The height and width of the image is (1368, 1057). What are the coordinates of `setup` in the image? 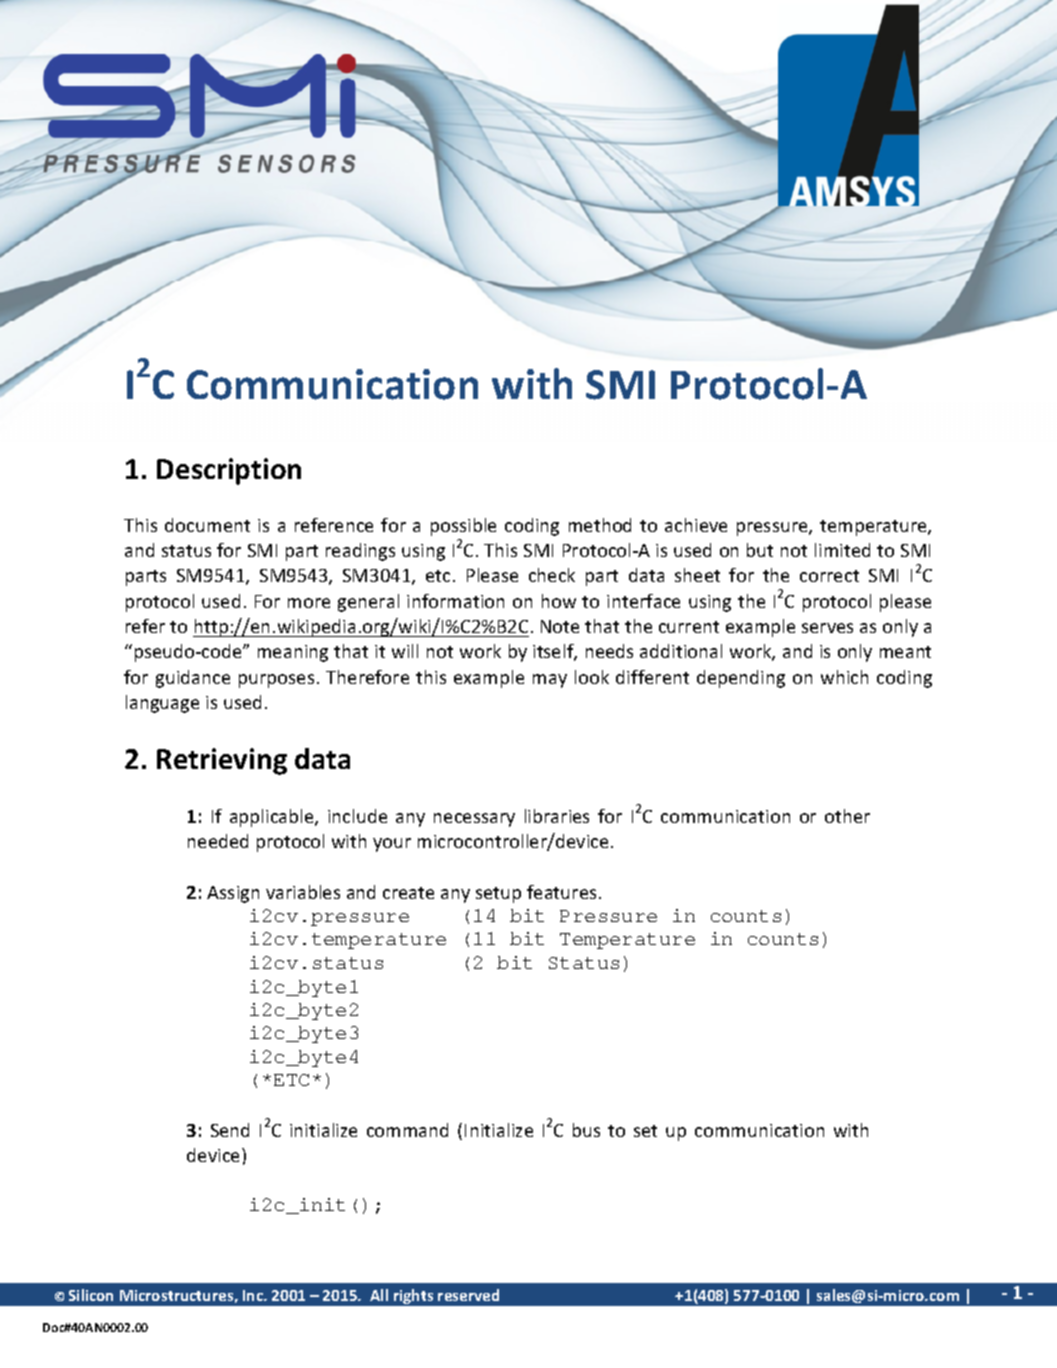 It's located at (498, 895).
